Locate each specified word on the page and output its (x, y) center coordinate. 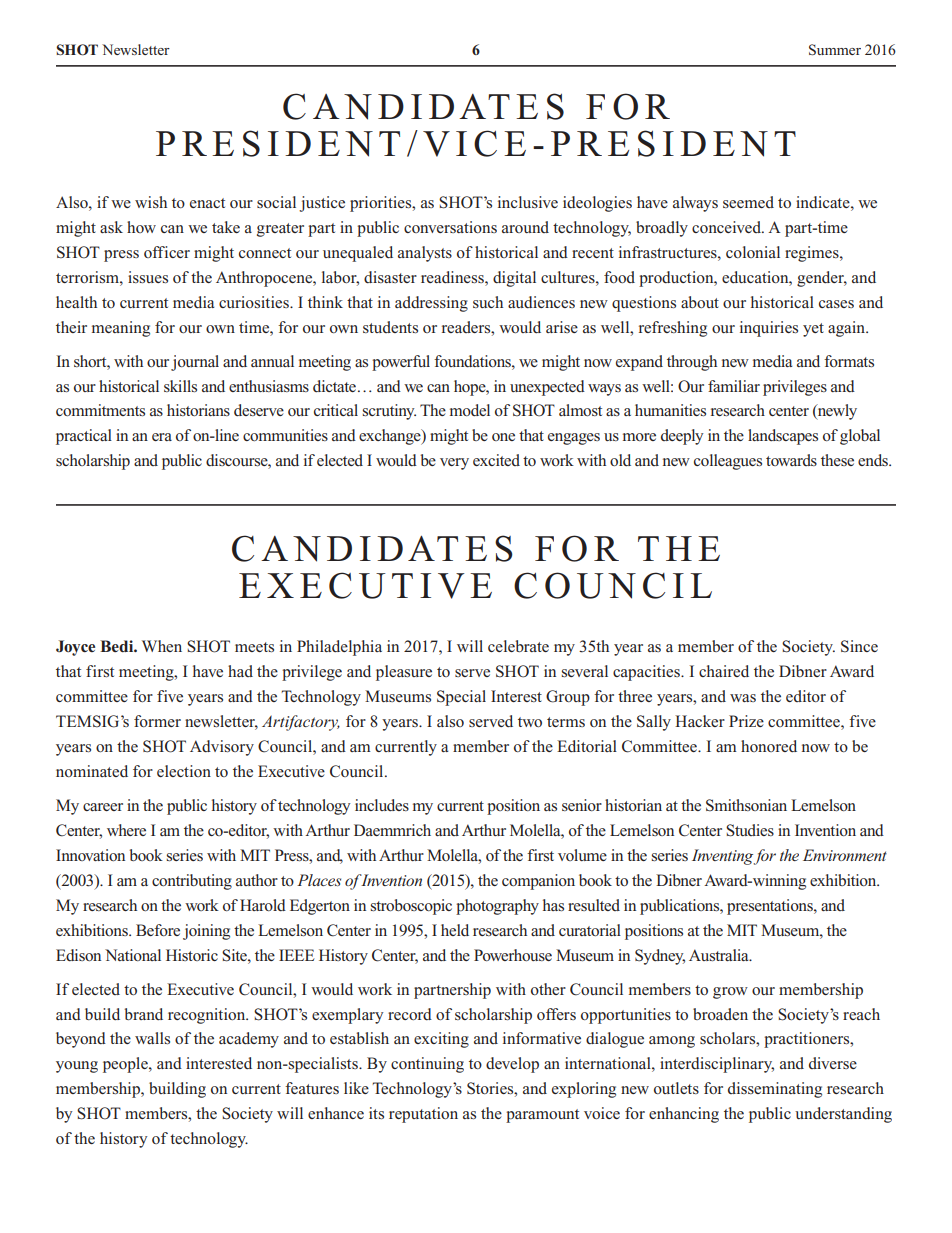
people (126, 1065)
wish (151, 202)
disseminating (775, 1090)
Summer (835, 50)
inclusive (528, 202)
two (530, 722)
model (470, 410)
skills (180, 386)
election (184, 771)
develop (512, 1065)
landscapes (783, 437)
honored (769, 746)
